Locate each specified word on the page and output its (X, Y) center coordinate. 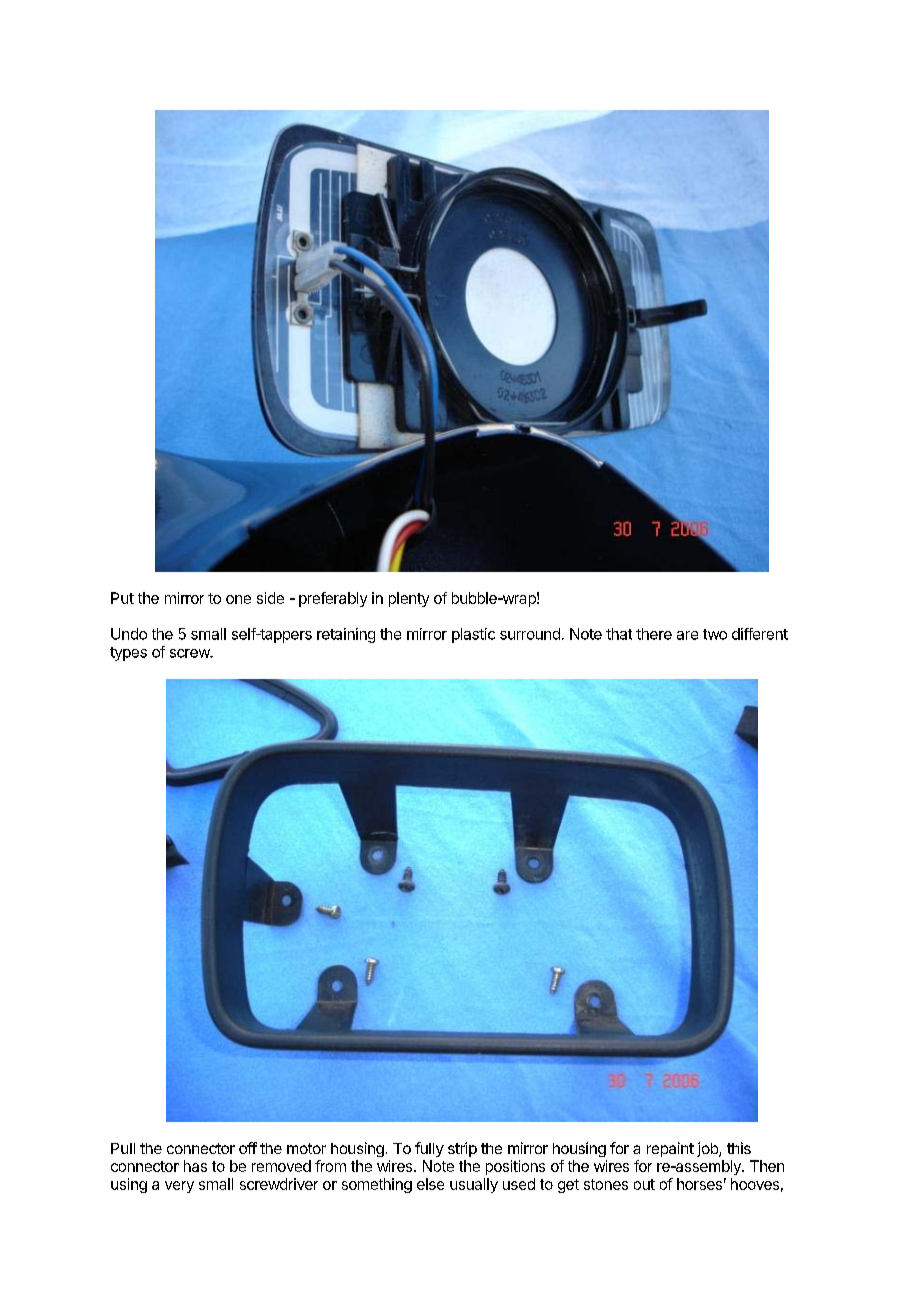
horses (699, 1184)
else (430, 1184)
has (195, 1166)
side (270, 598)
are (687, 635)
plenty (409, 599)
